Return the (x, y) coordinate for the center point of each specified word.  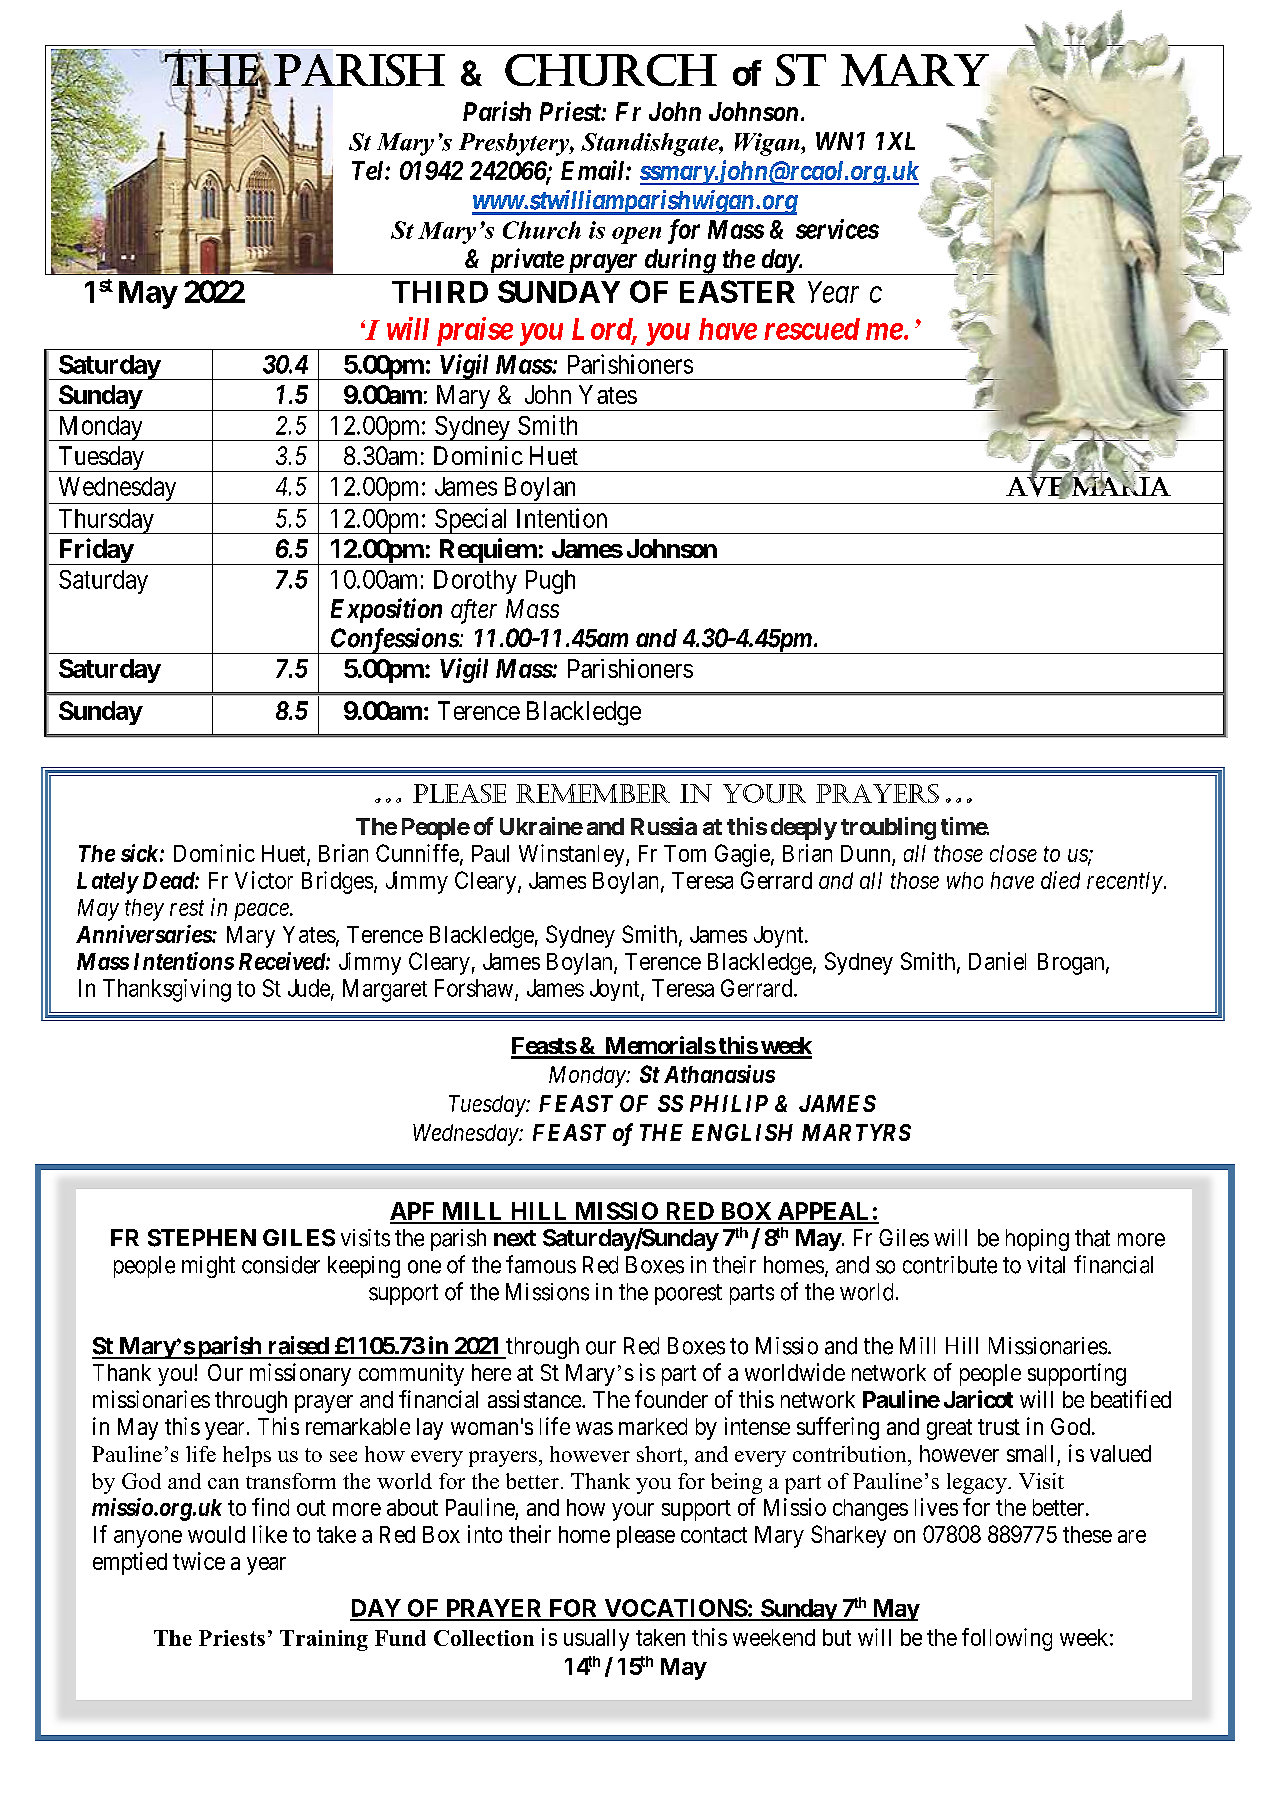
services (837, 229)
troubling (888, 828)
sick (139, 853)
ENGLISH (742, 1132)
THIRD (440, 292)
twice (199, 1561)
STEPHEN (202, 1238)
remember (593, 793)
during (679, 261)
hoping (1037, 1240)
